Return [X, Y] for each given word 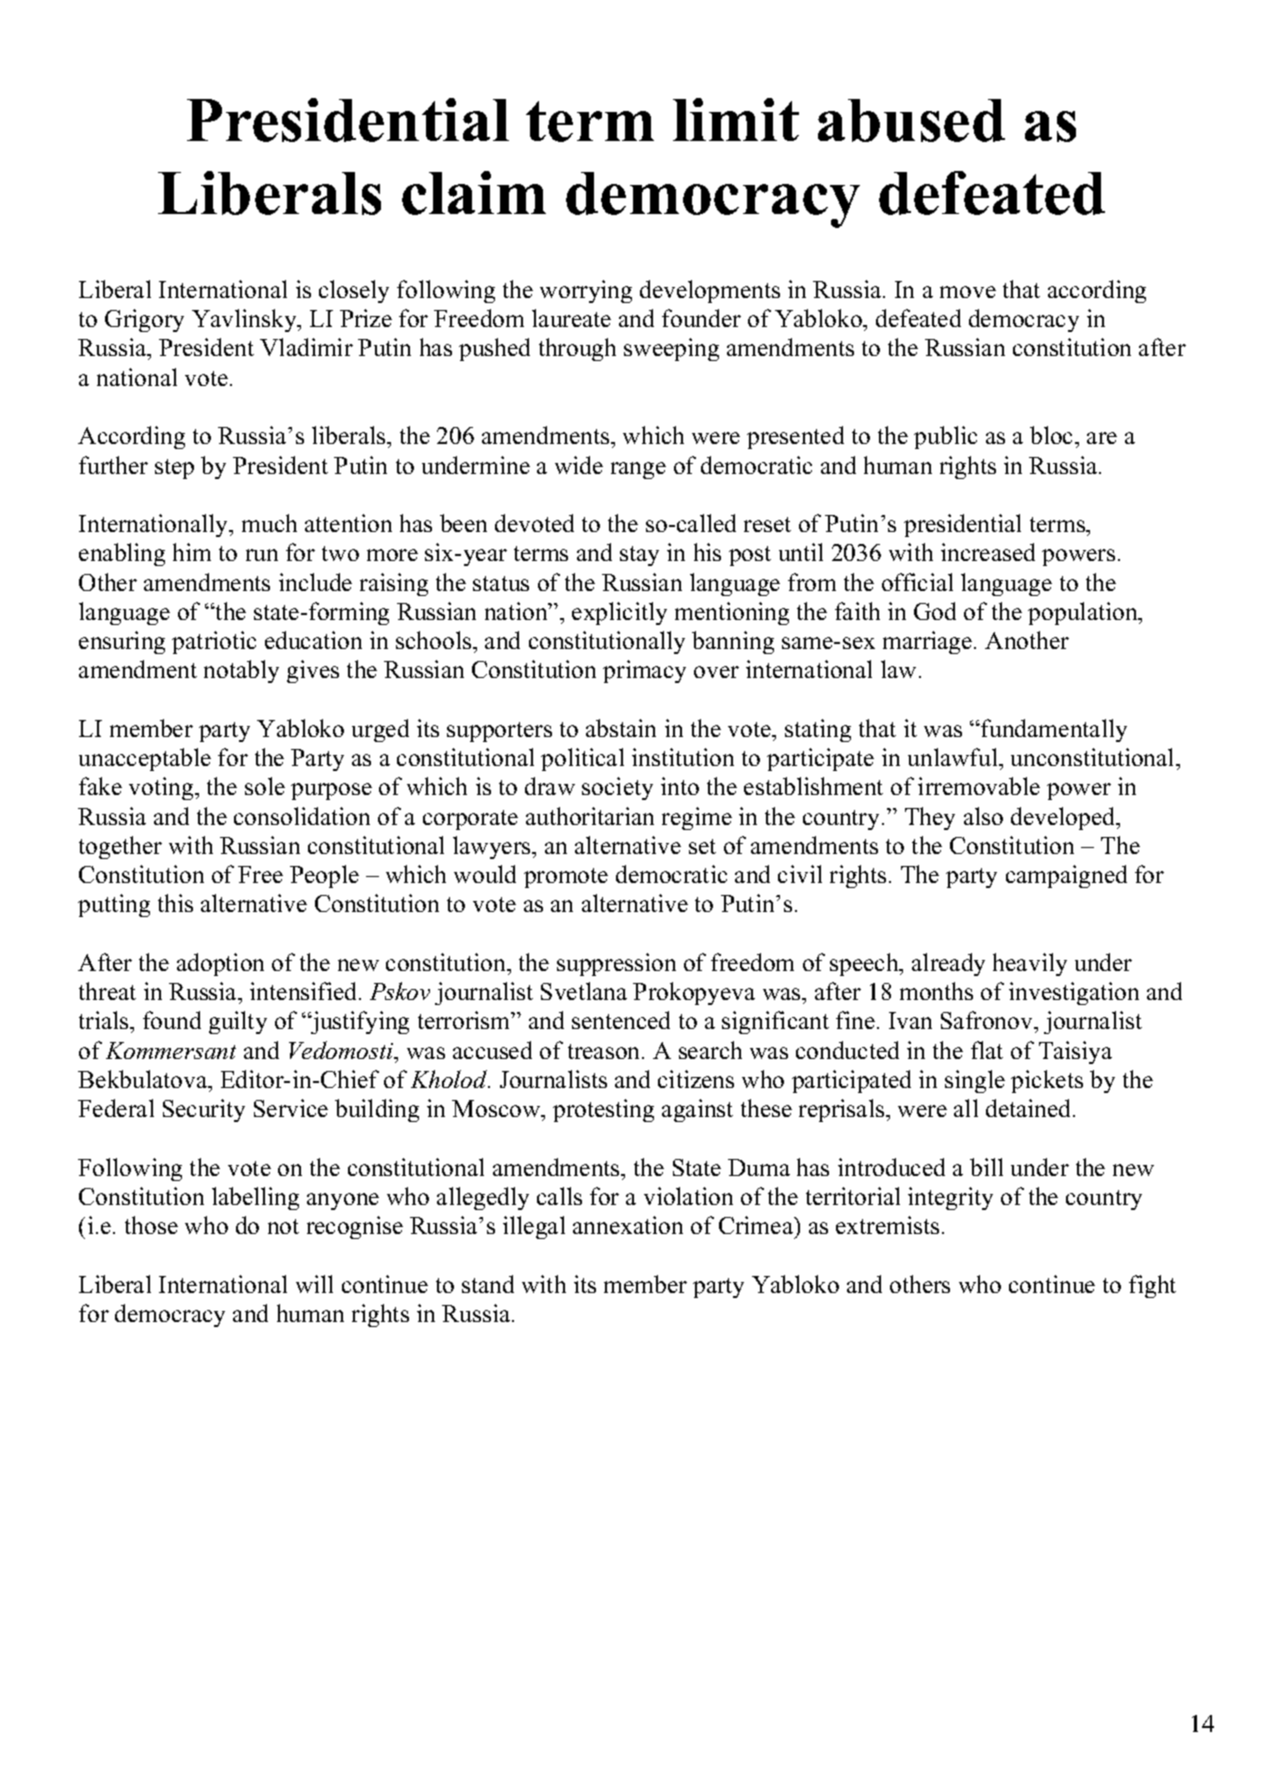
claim [474, 193]
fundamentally [1053, 730]
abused [911, 120]
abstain [621, 728]
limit [736, 119]
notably [241, 671]
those [151, 1225]
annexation [628, 1225]
